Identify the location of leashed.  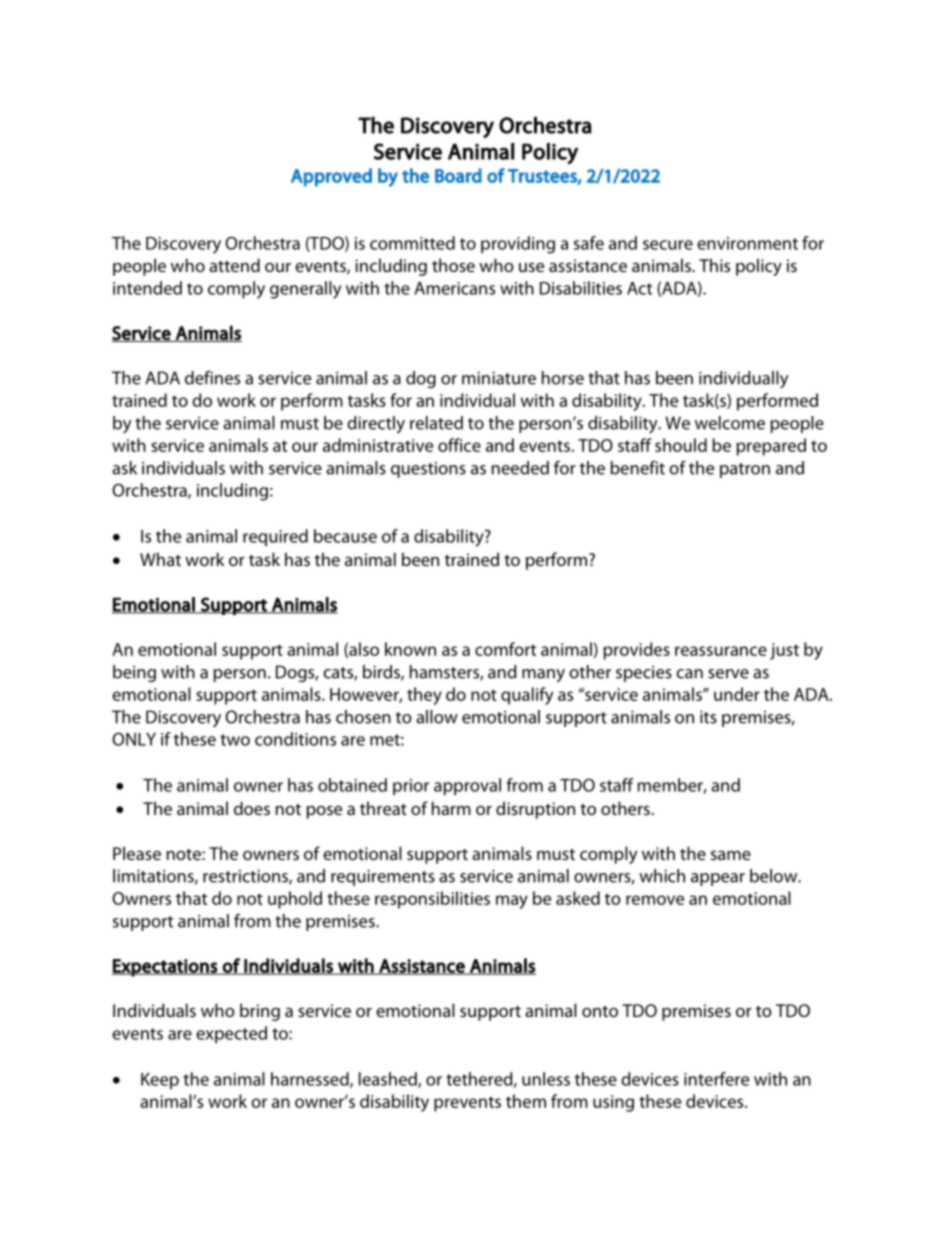
(389, 1080).
